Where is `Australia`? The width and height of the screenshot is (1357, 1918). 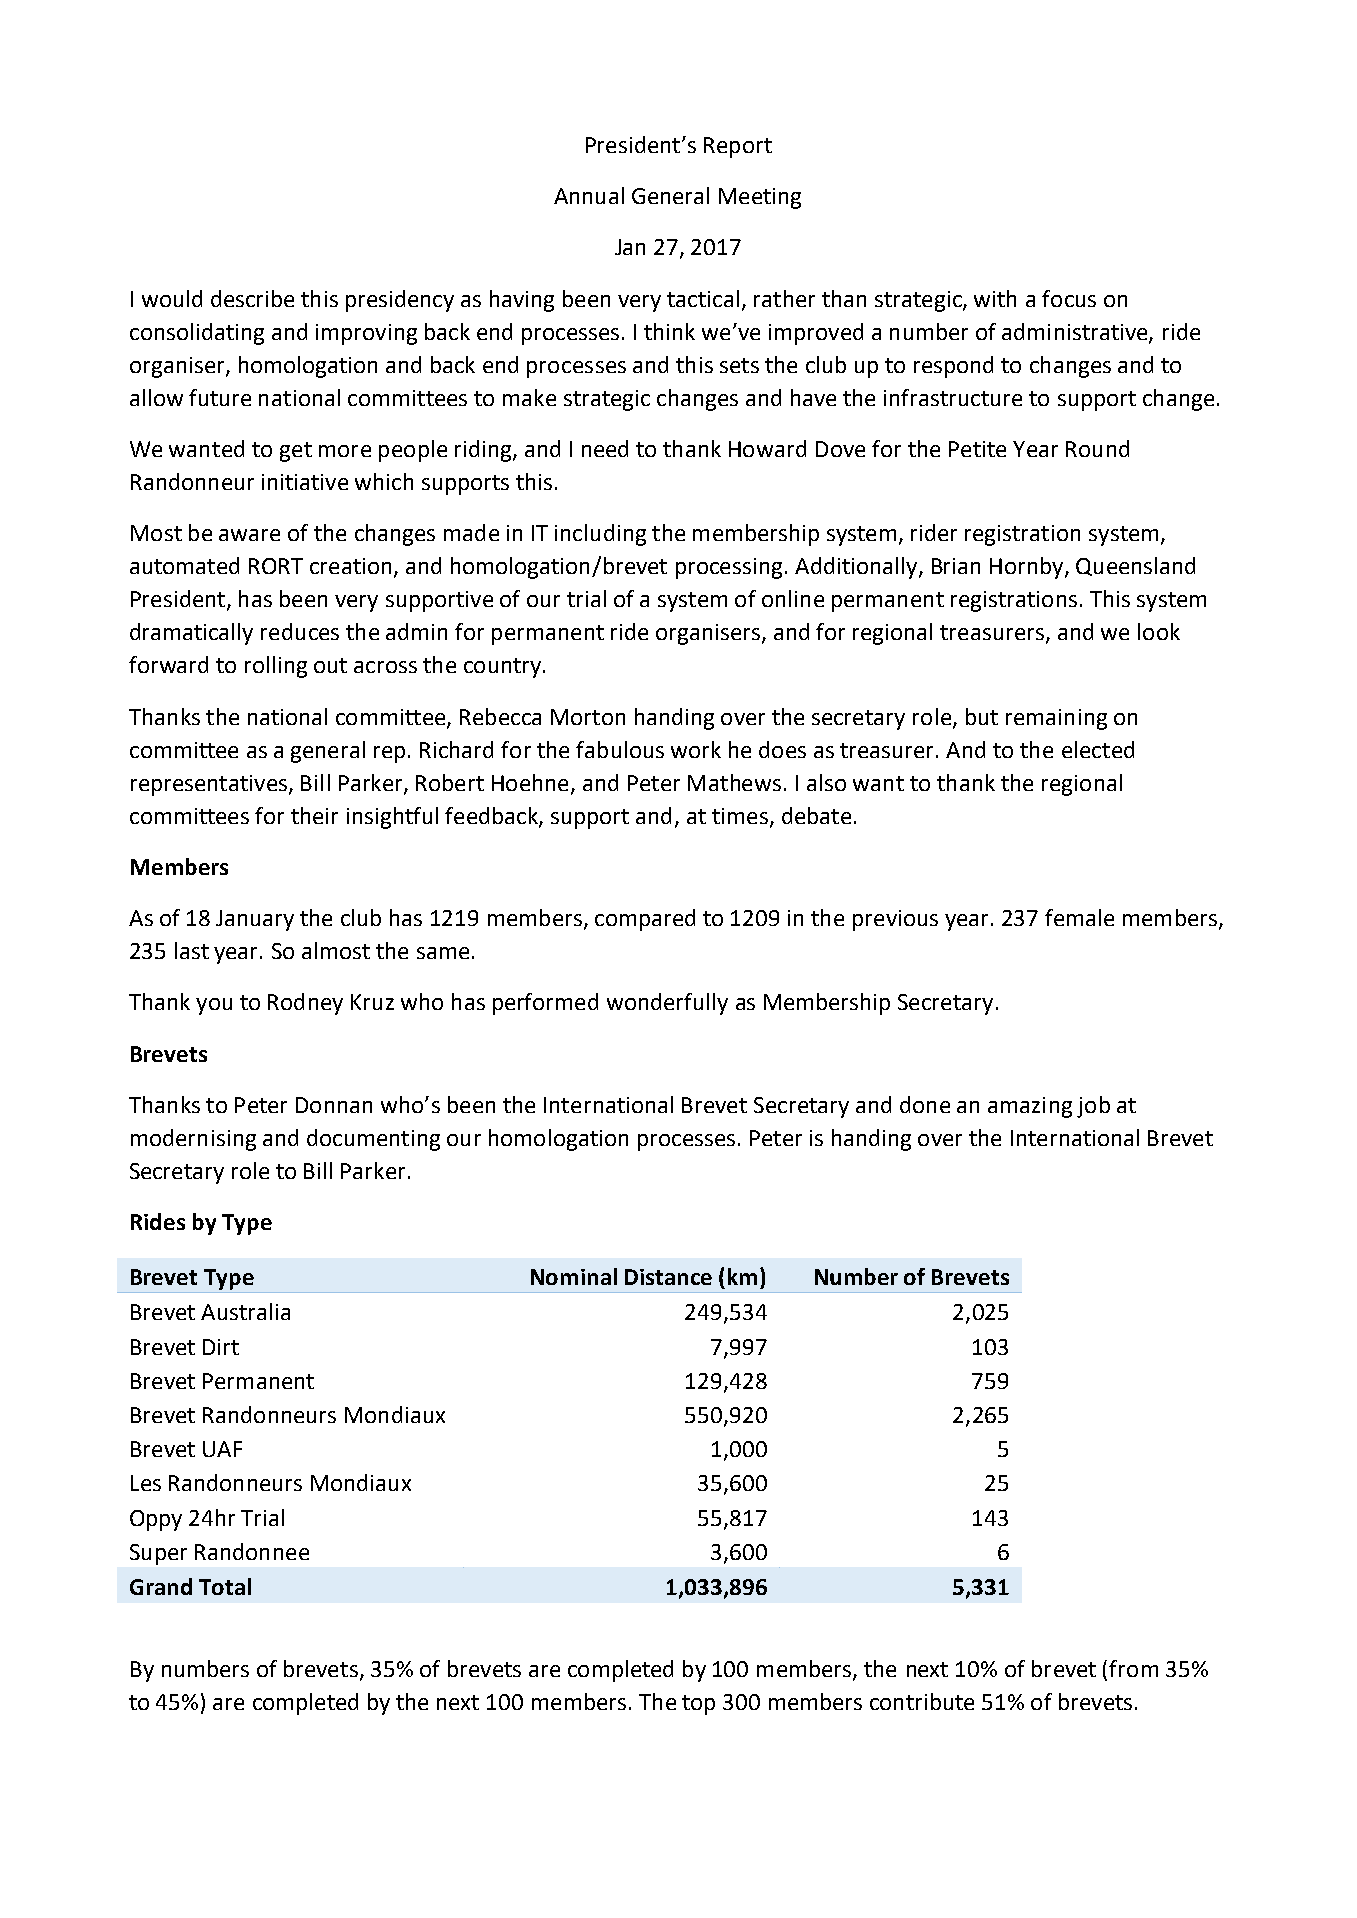 Australia is located at coordinates (245, 1311).
